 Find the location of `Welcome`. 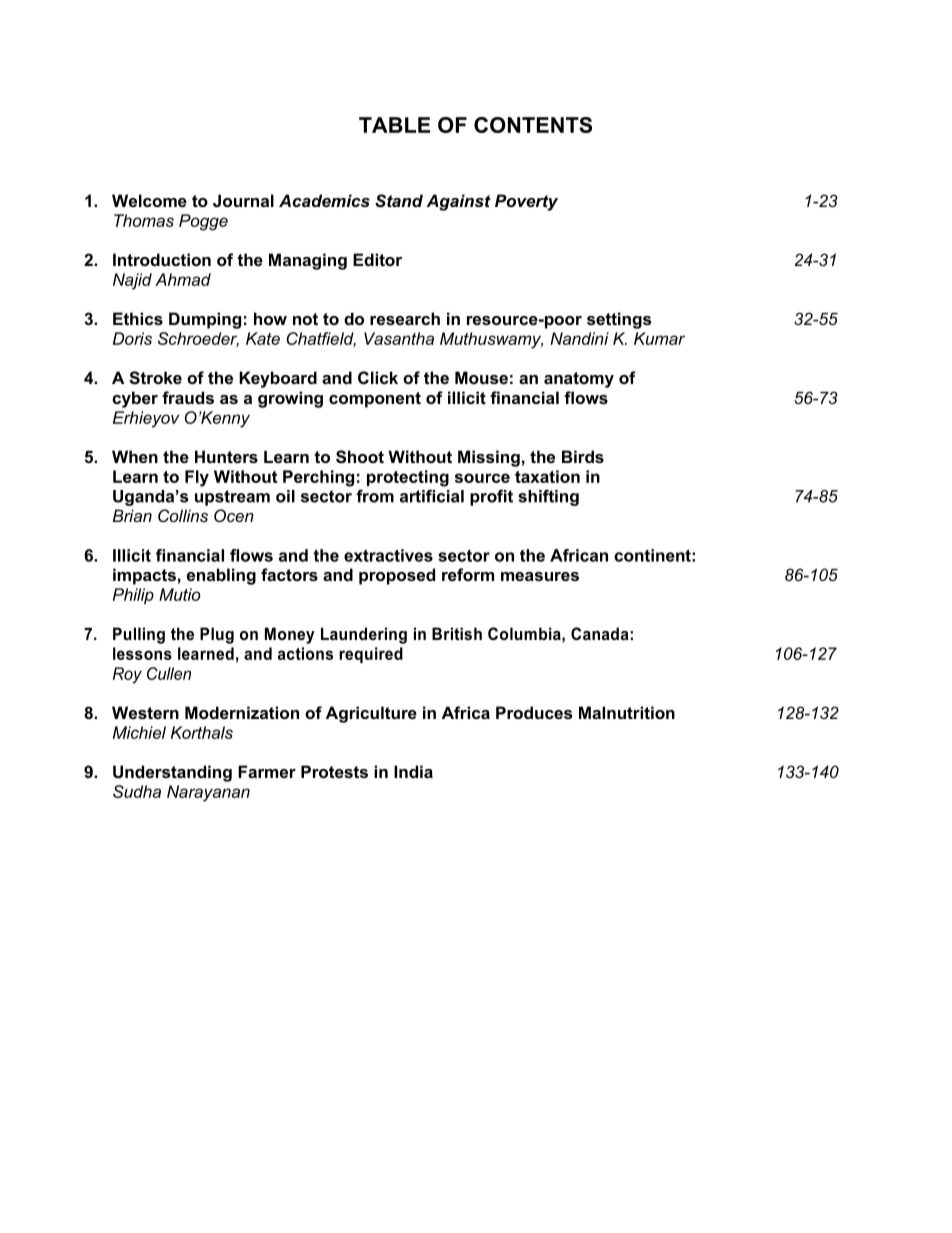

Welcome is located at coordinates (149, 200).
